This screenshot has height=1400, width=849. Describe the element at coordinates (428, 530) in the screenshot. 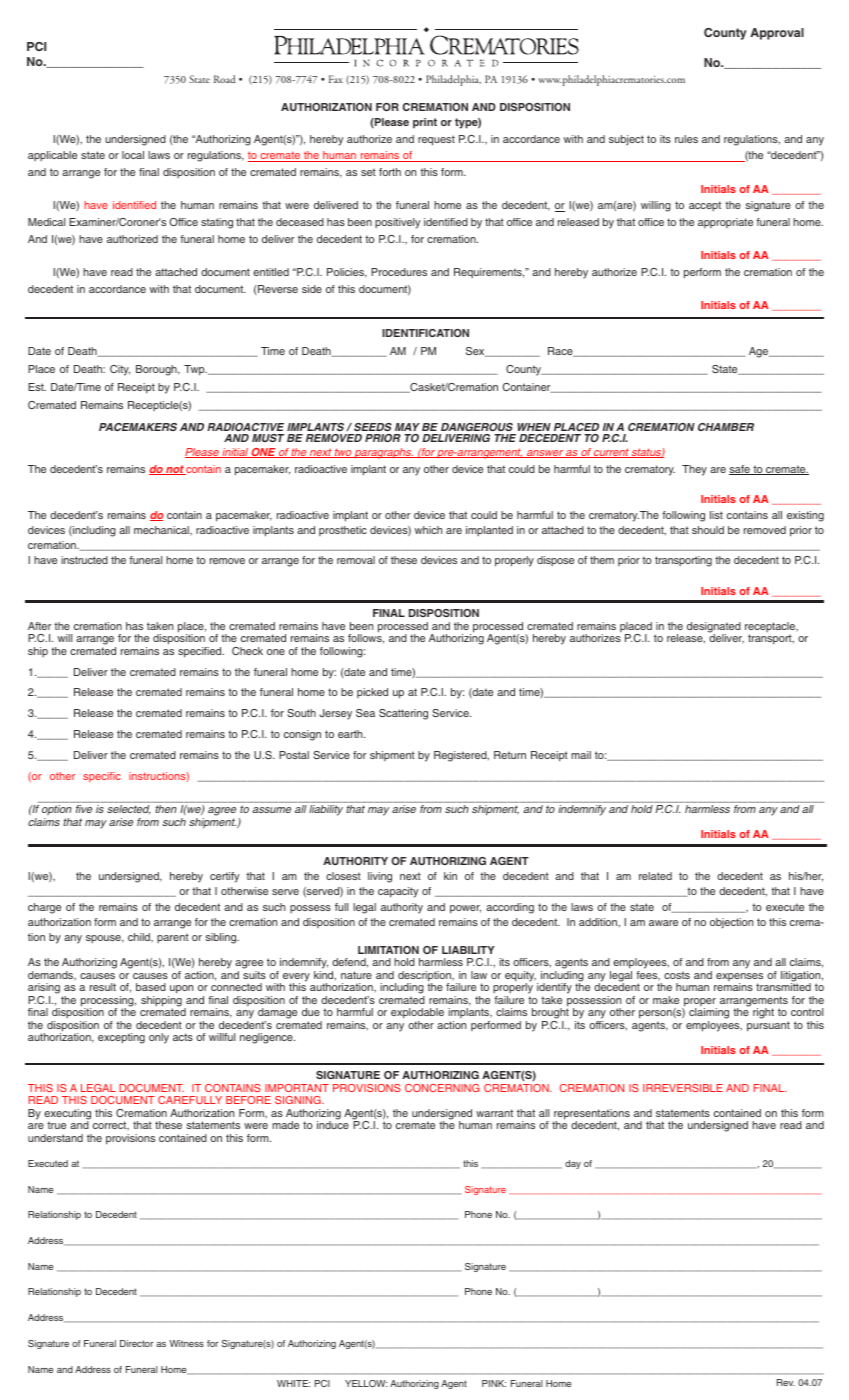

I see `which` at that location.
